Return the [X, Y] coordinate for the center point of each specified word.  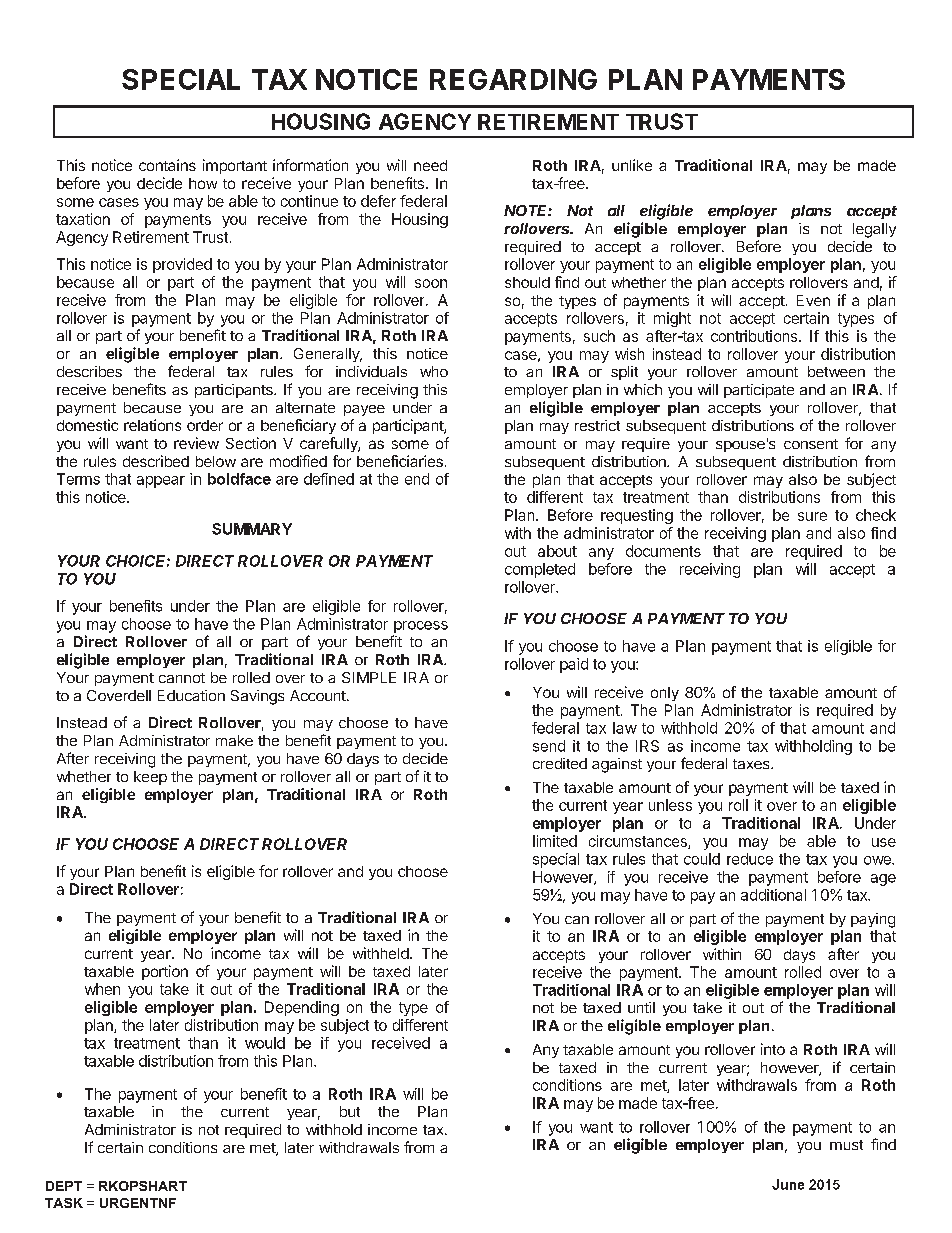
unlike [632, 165]
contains [167, 165]
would [265, 1043]
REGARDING [513, 79]
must [846, 1145]
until [641, 1007]
